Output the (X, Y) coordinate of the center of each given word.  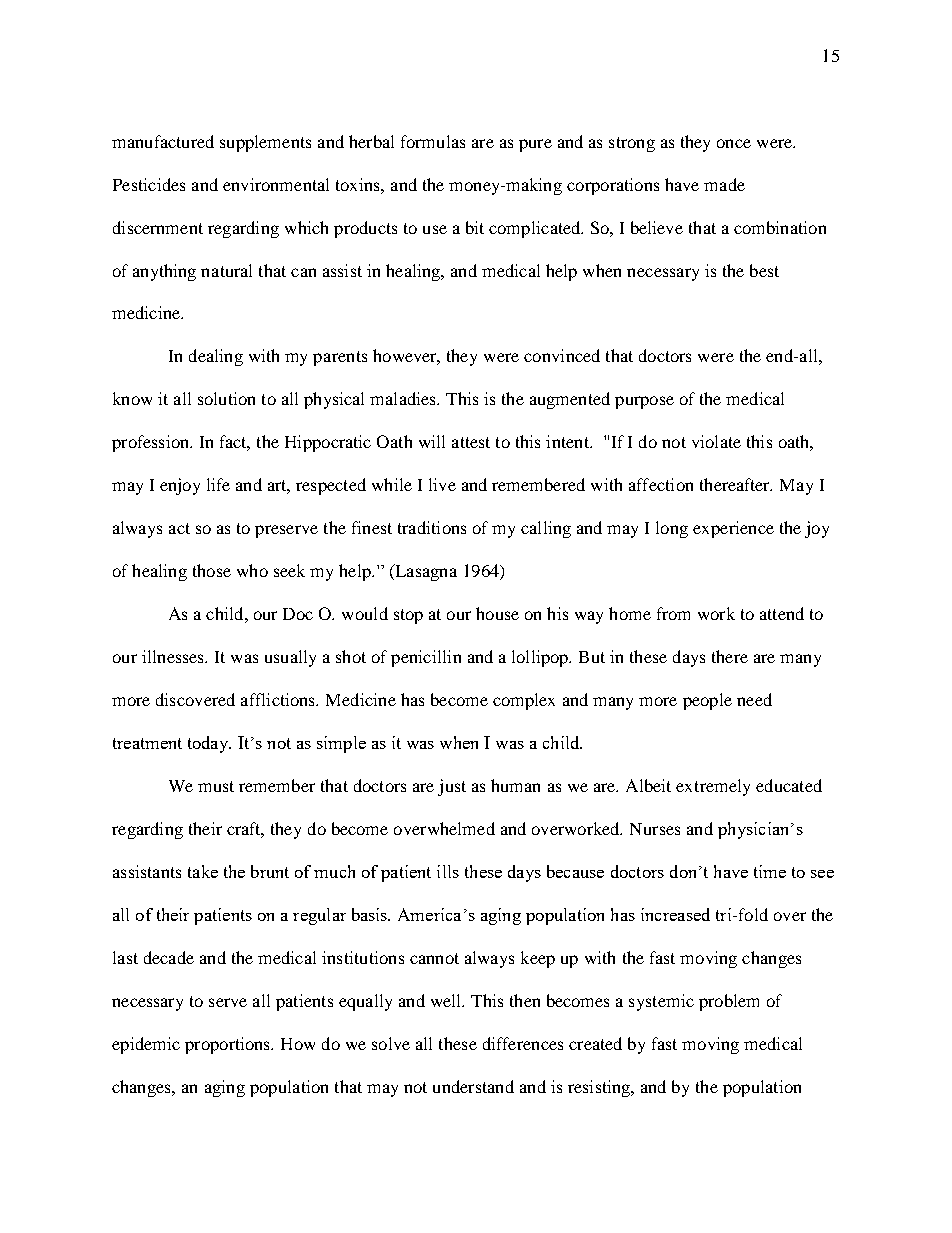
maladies (404, 398)
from (673, 613)
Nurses (655, 829)
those (212, 570)
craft (245, 830)
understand (473, 1086)
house (497, 613)
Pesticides (149, 184)
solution (226, 398)
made (724, 184)
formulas (433, 141)
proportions (229, 1045)
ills (448, 871)
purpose (644, 402)
